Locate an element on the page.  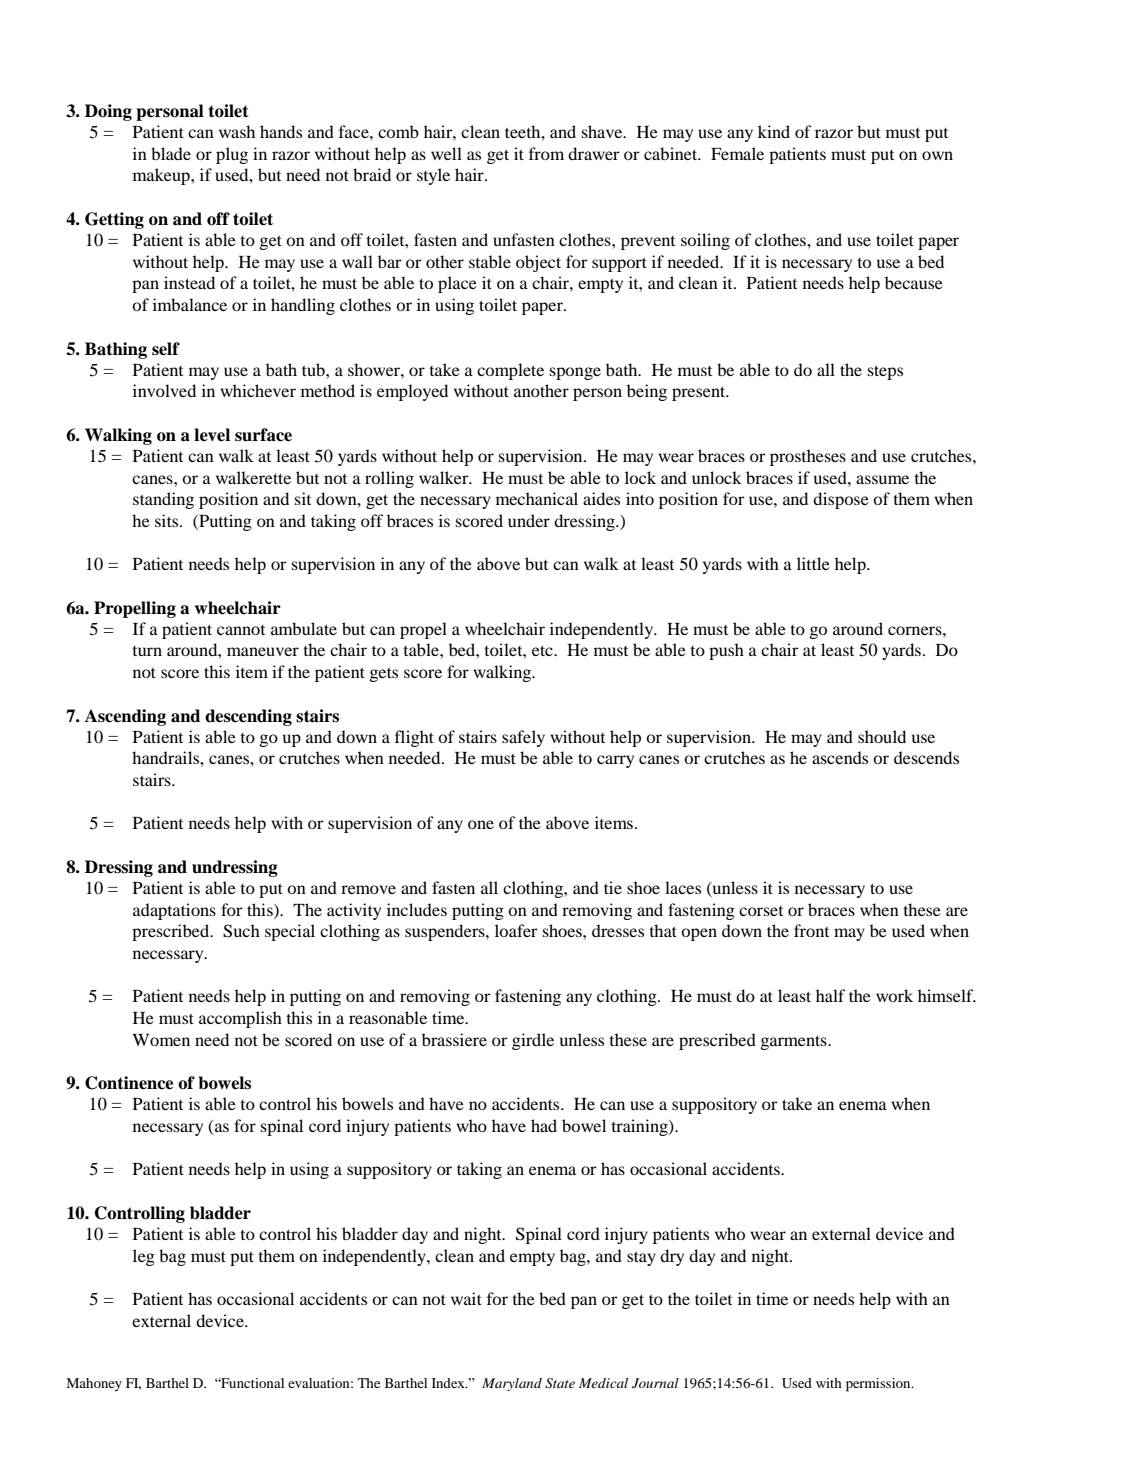
kind is located at coordinates (774, 131).
